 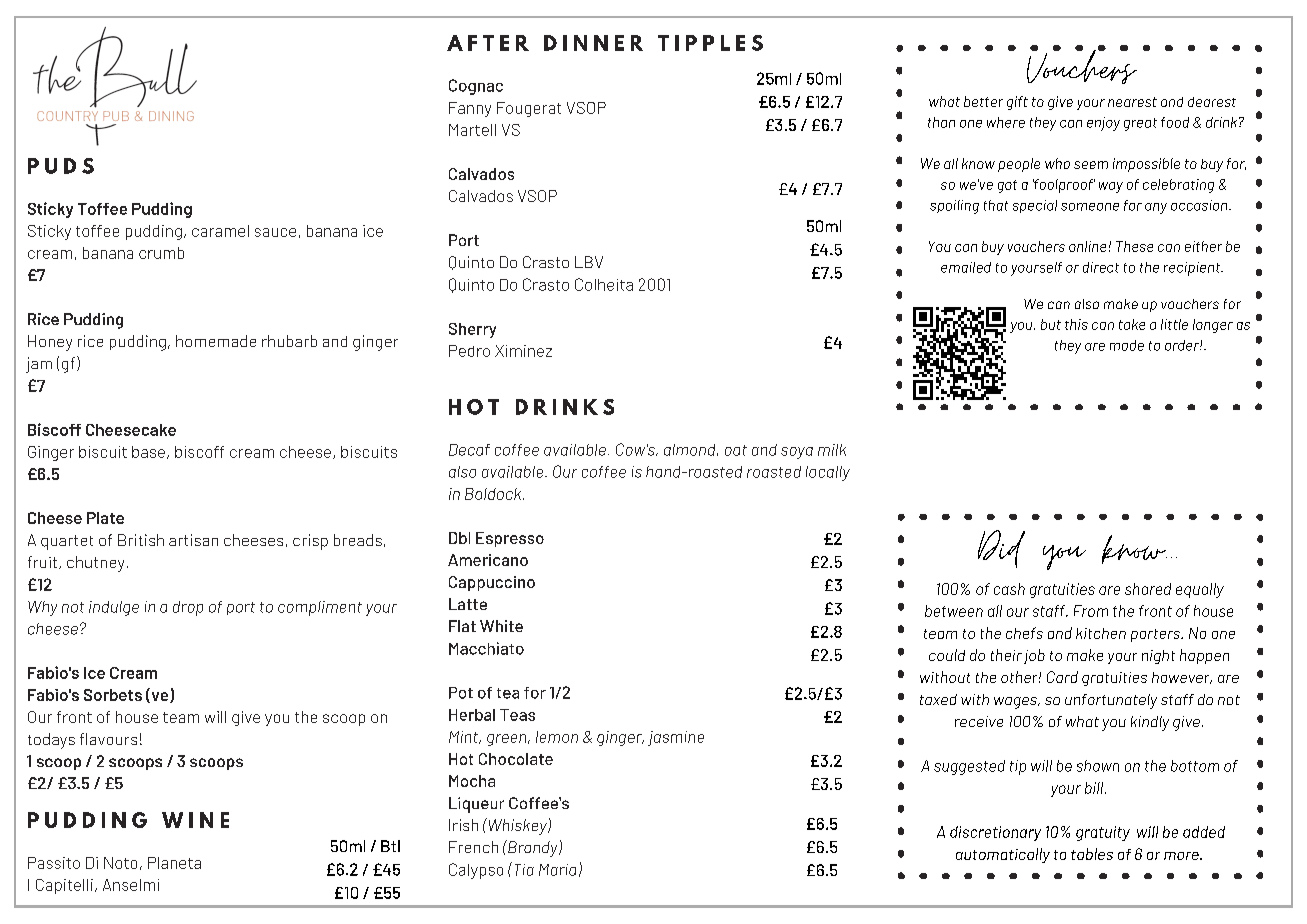 What do you see at coordinates (472, 130) in the page?
I see `Martell` at bounding box center [472, 130].
